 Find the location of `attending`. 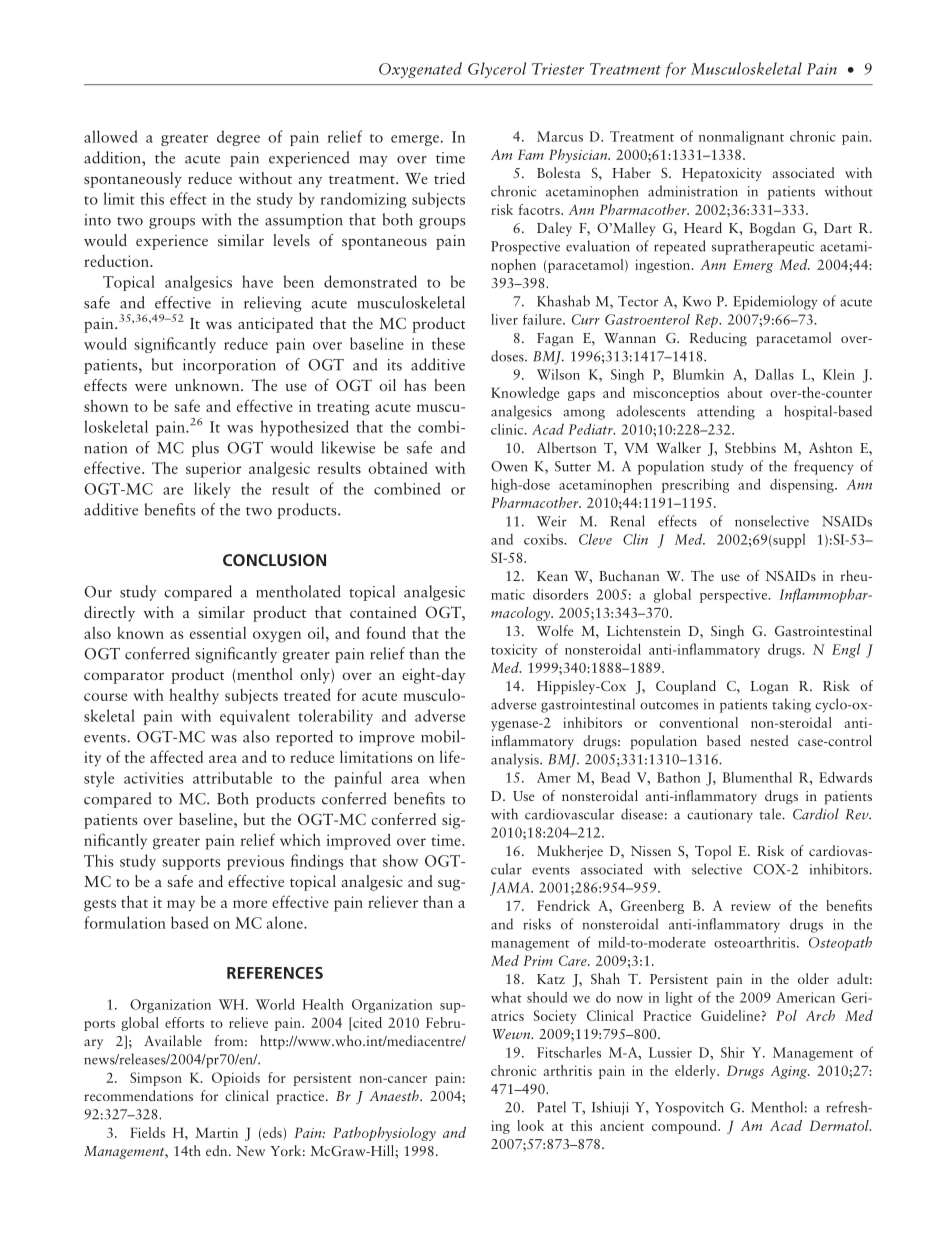

attending is located at coordinates (726, 412).
